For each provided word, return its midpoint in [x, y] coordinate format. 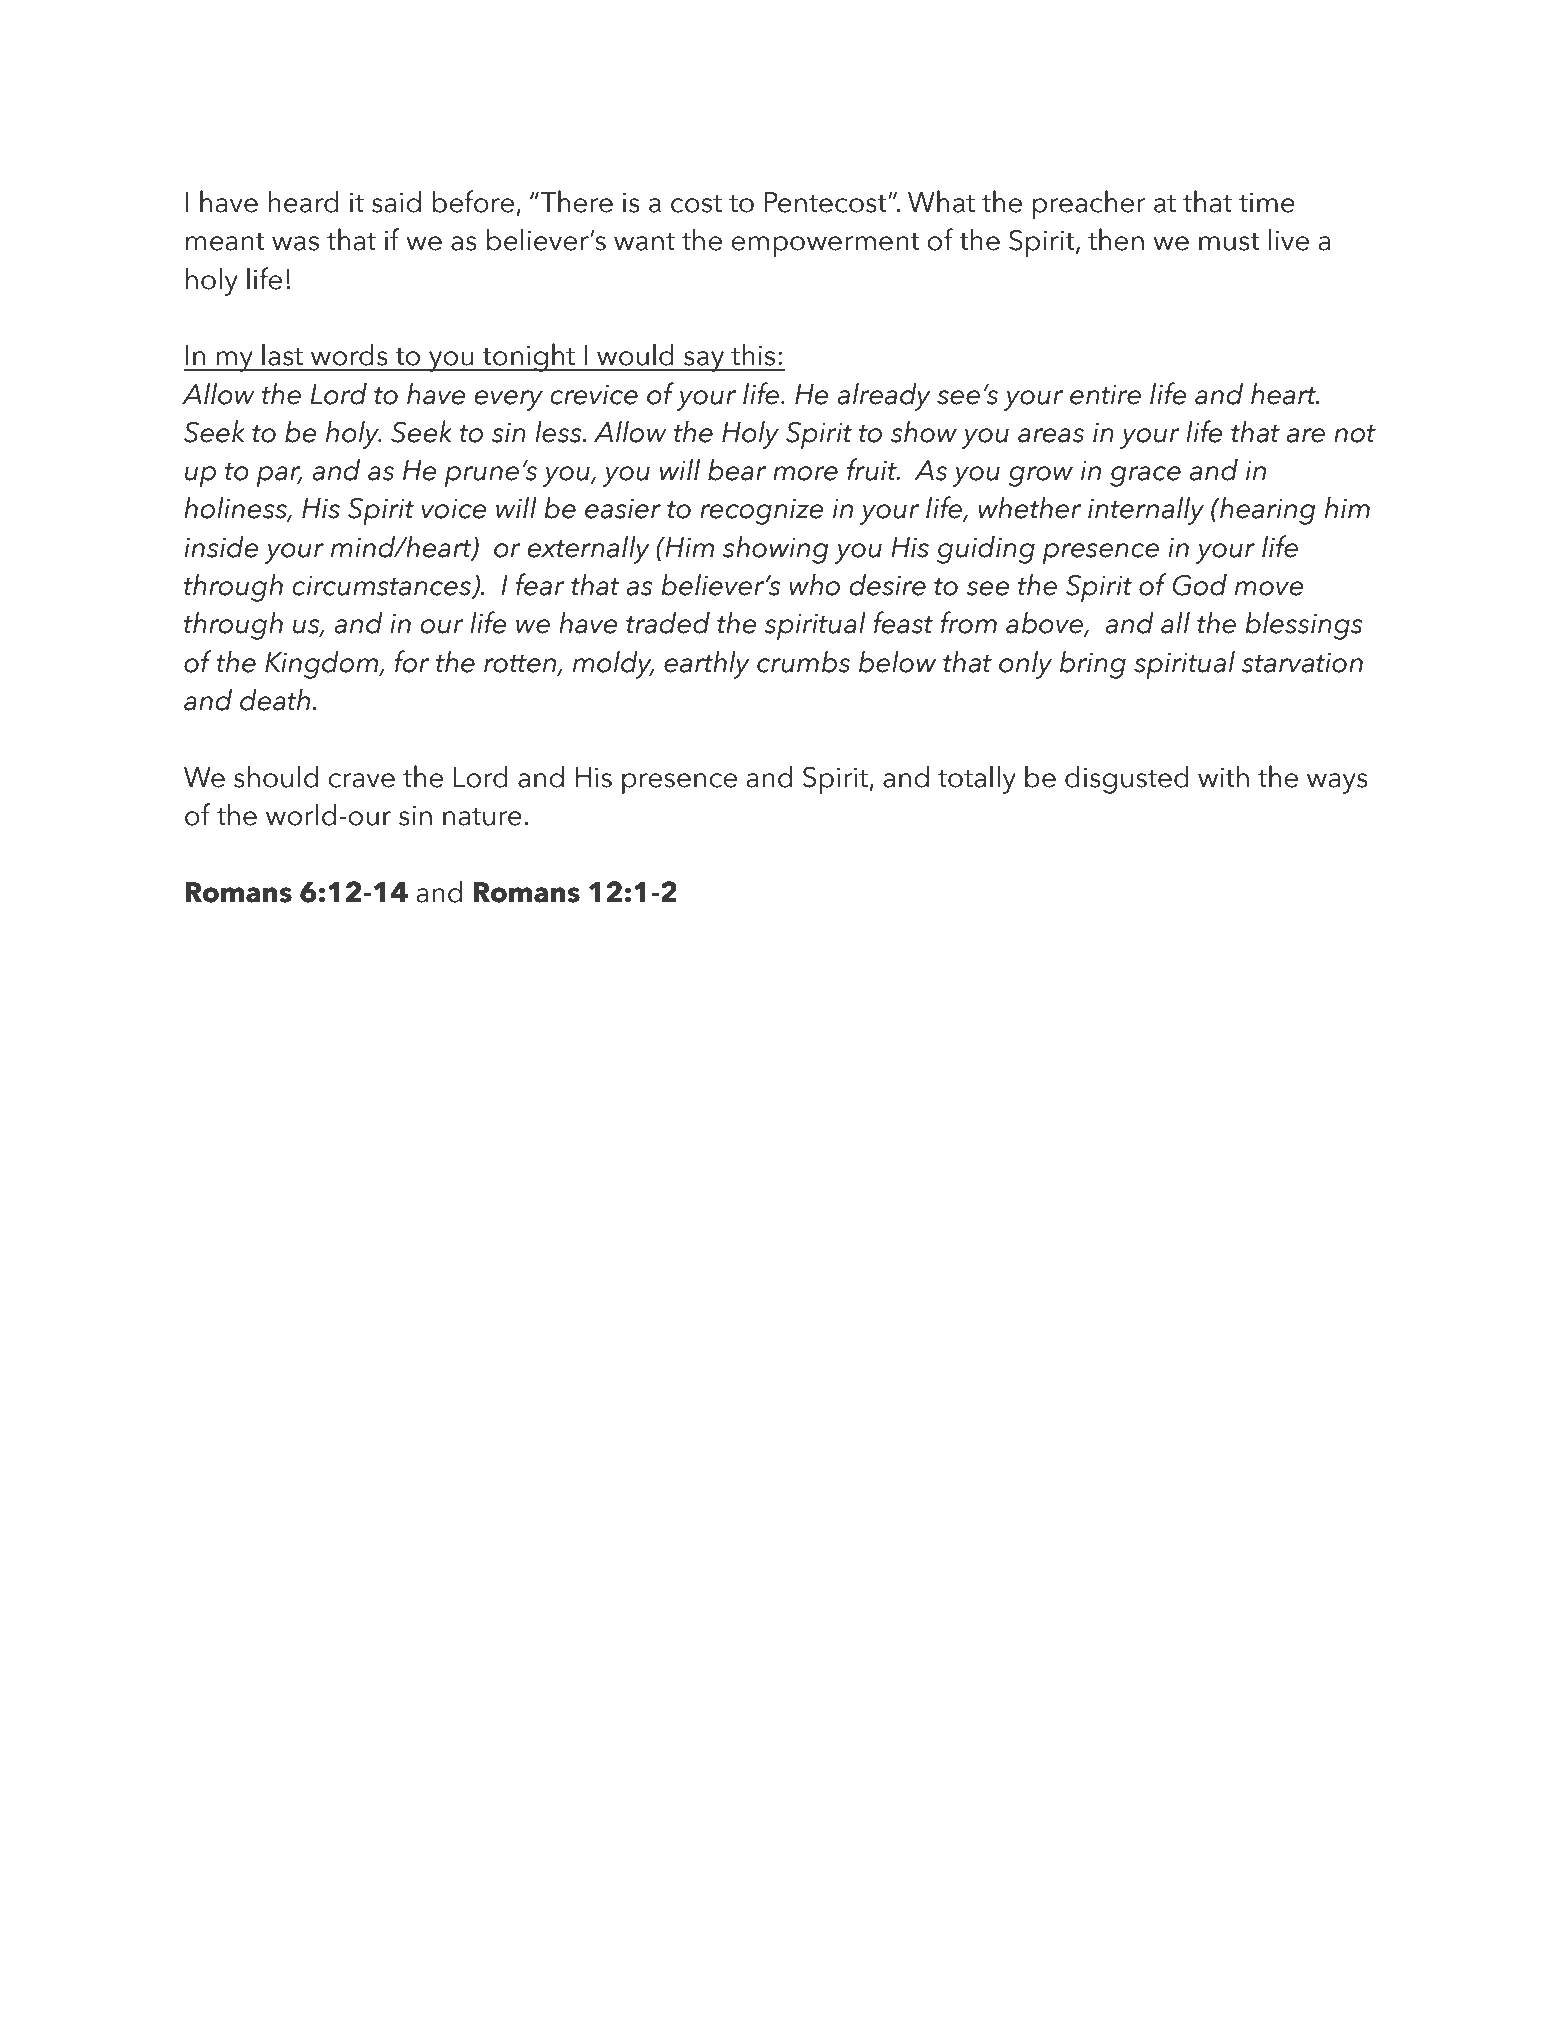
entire [1105, 394]
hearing [1266, 510]
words [349, 354]
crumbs [803, 661]
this [753, 354]
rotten [521, 664]
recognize [761, 511]
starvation [1302, 662]
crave [361, 780]
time [1267, 202]
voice [453, 508]
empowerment [825, 245]
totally [977, 779]
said [396, 201]
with [1223, 776]
